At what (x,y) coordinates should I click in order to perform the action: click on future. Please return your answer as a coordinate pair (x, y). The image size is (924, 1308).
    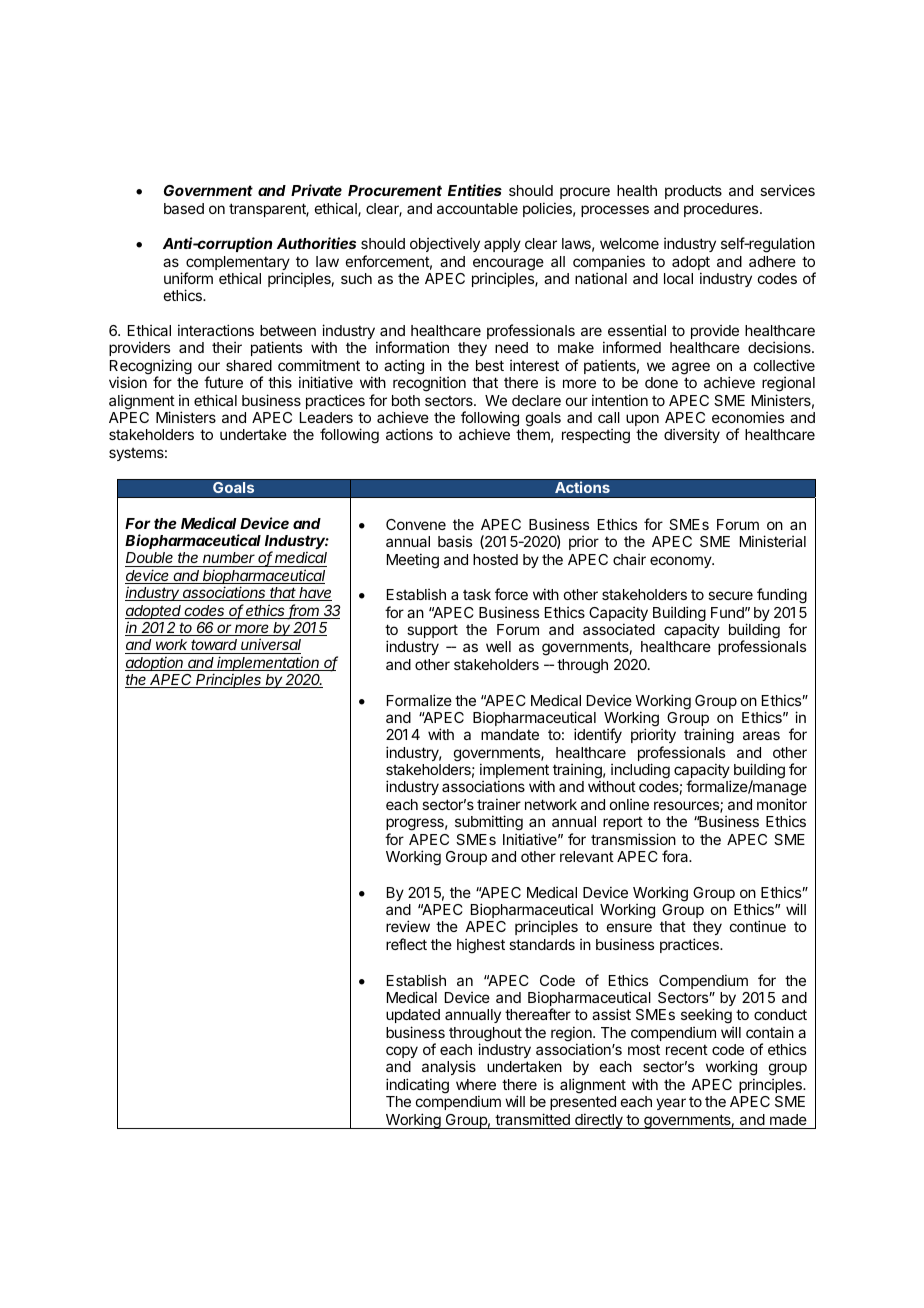
    Looking at the image, I should click on (223, 382).
